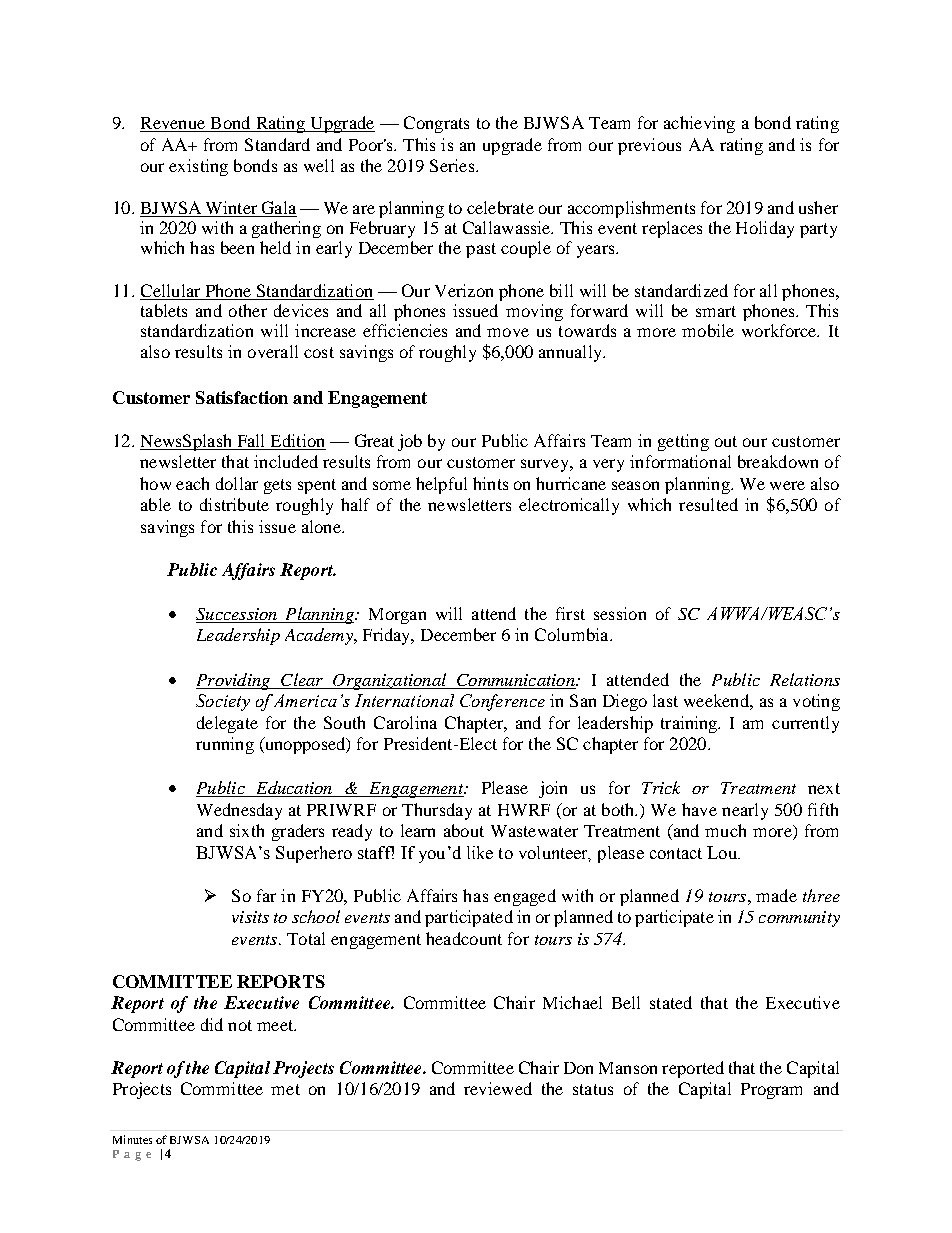  I want to click on Program, so click(771, 1091).
